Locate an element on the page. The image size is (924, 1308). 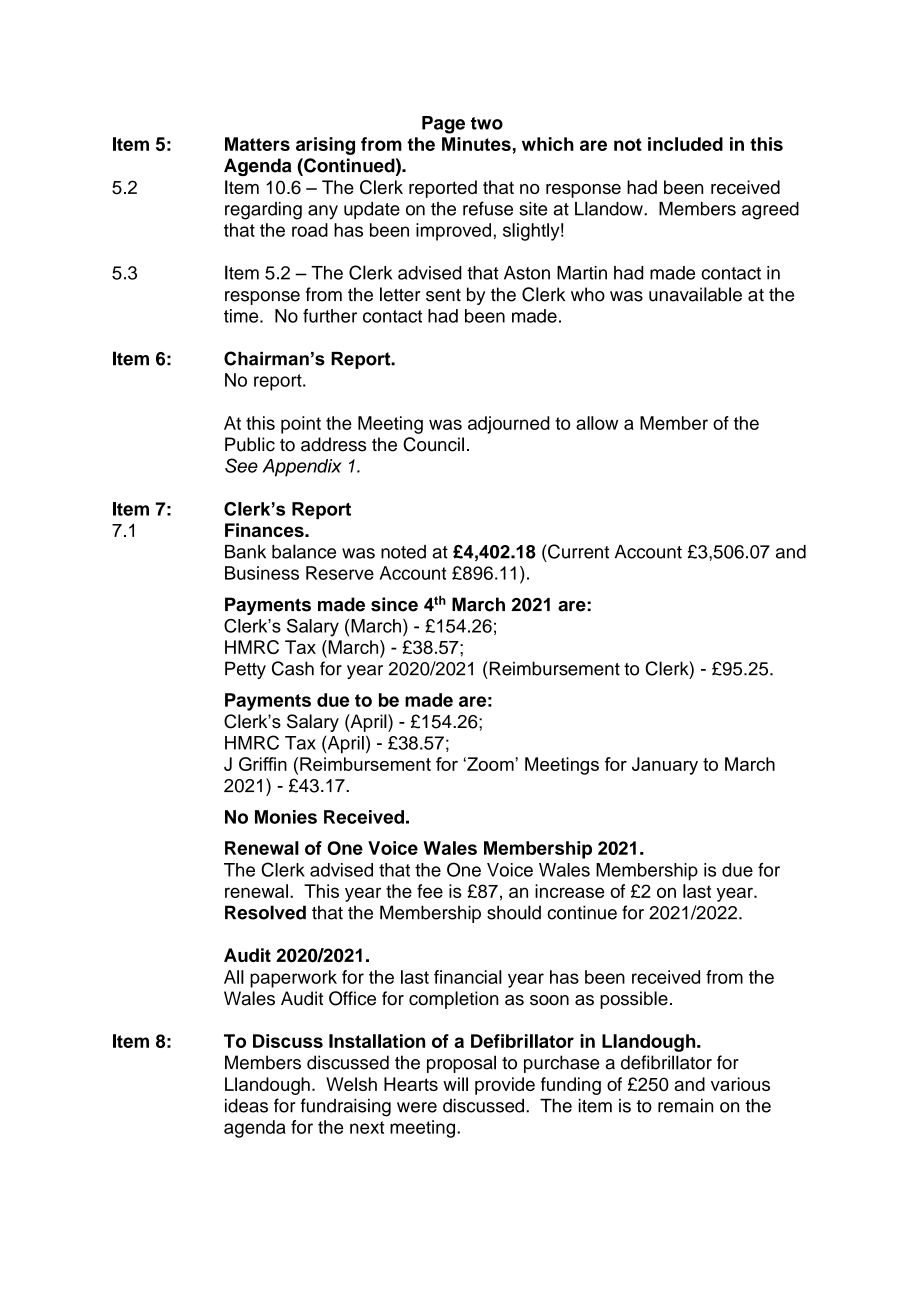
included is located at coordinates (685, 144).
